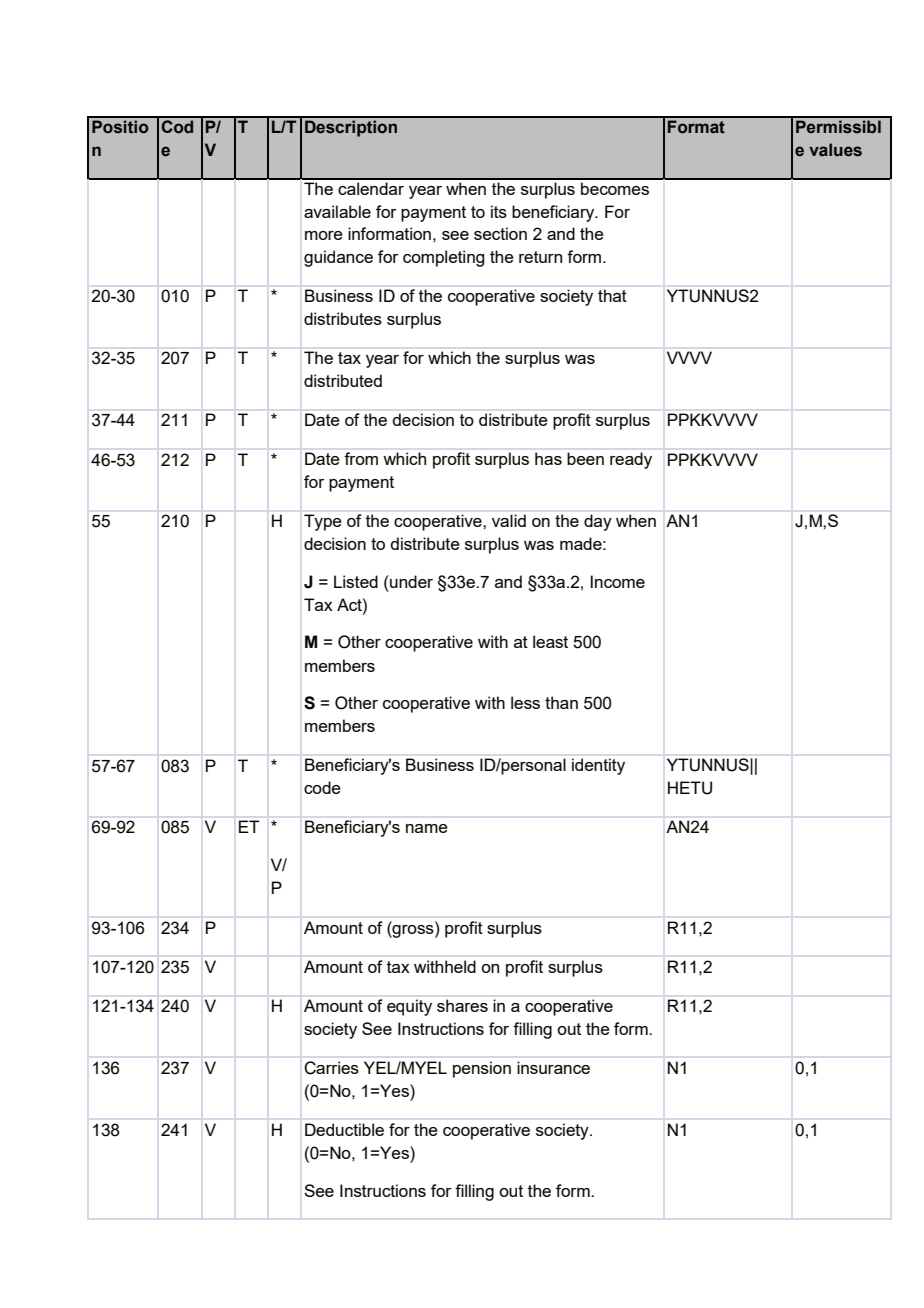 The height and width of the image is (1308, 924). What do you see at coordinates (835, 150) in the image?
I see `values` at bounding box center [835, 150].
